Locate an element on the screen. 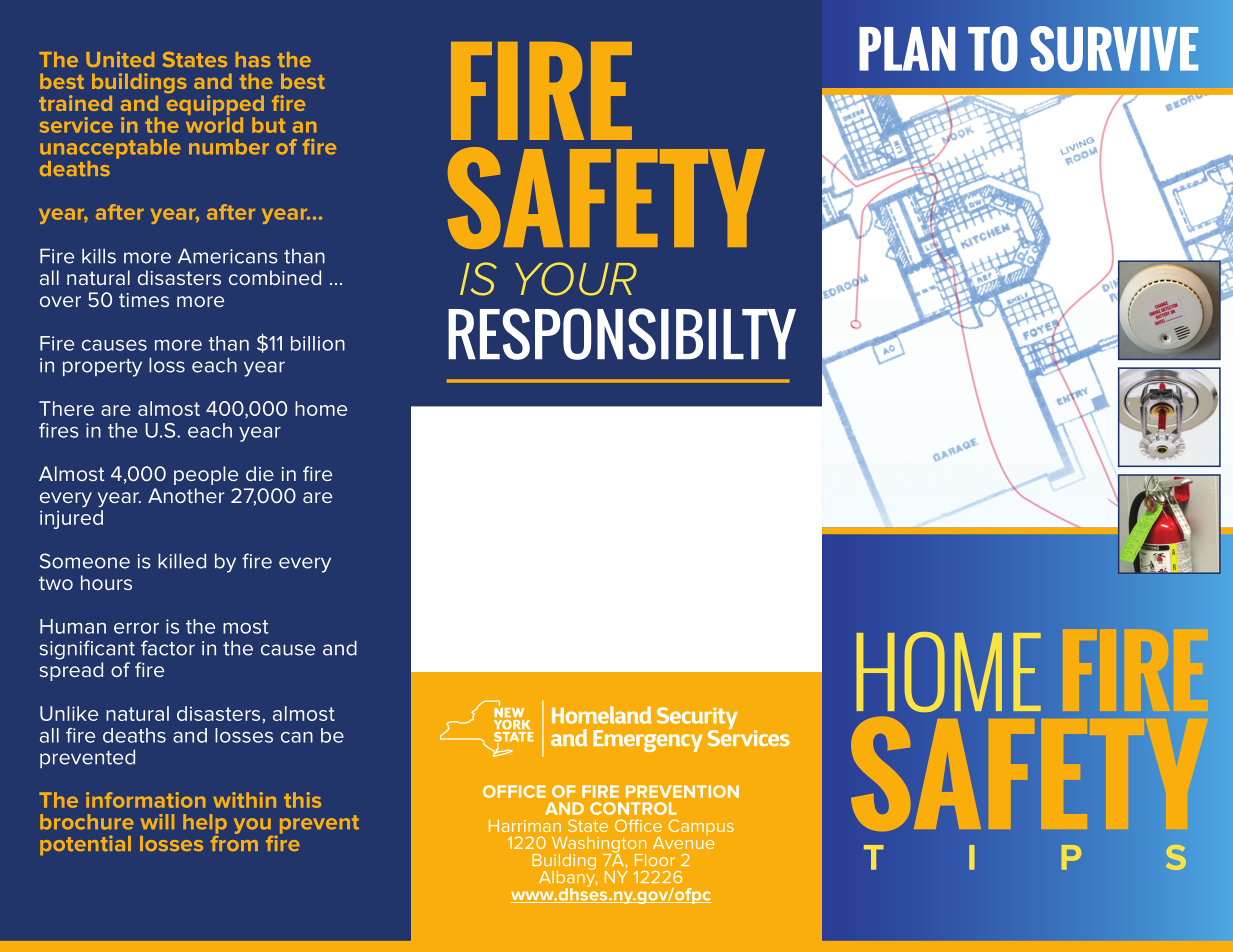 This screenshot has height=952, width=1233. Washington is located at coordinates (599, 845).
